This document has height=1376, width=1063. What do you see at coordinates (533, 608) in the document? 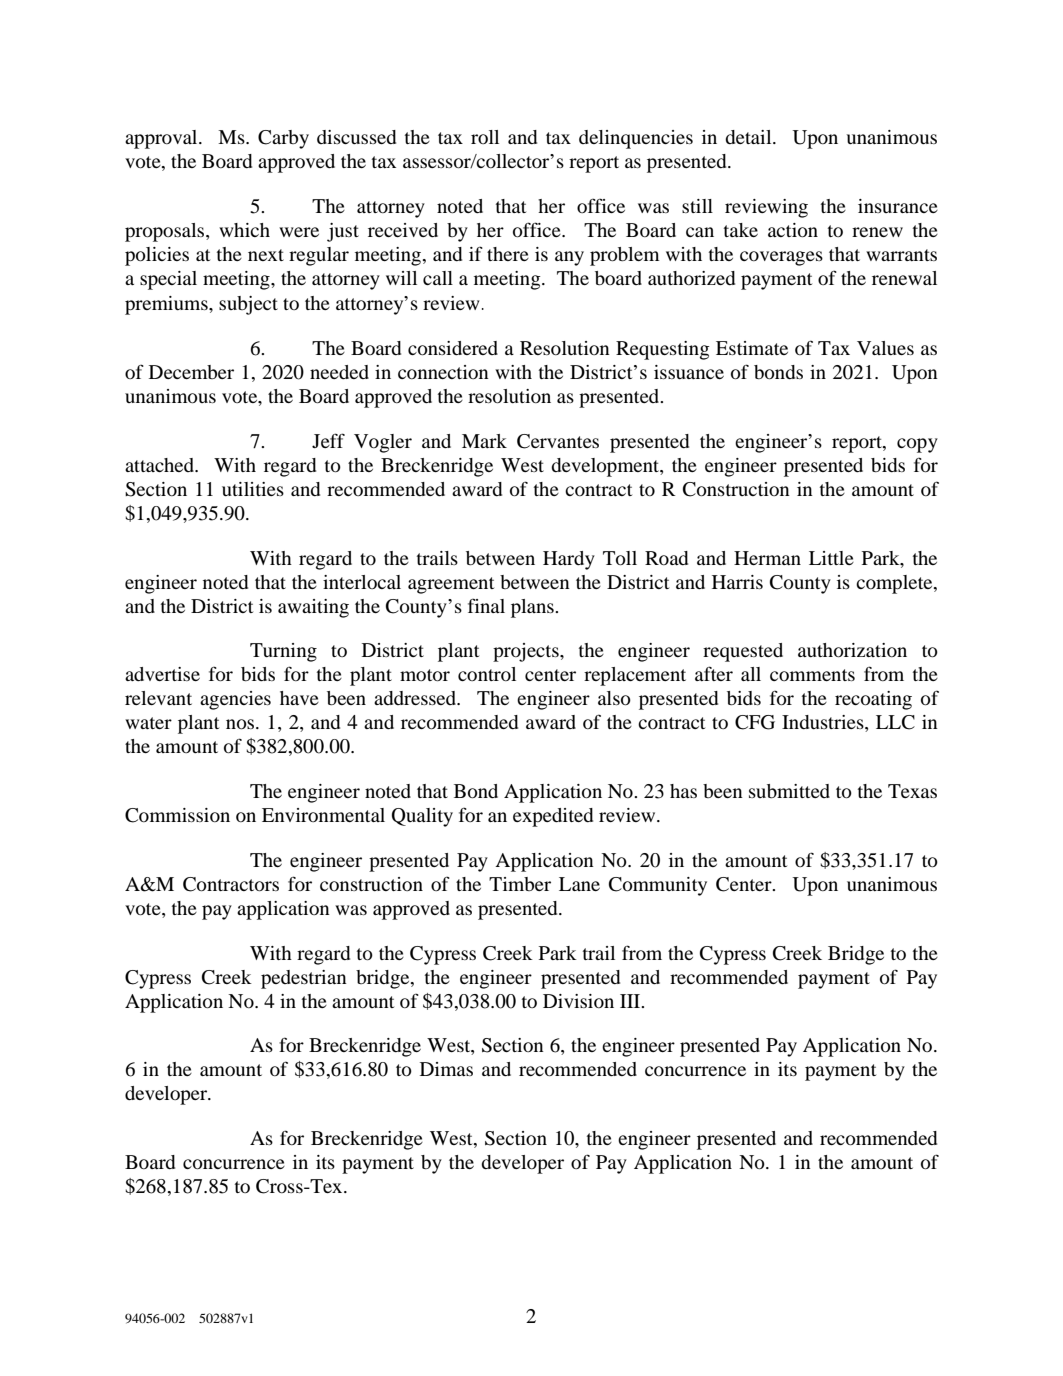
I see `plans` at bounding box center [533, 608].
